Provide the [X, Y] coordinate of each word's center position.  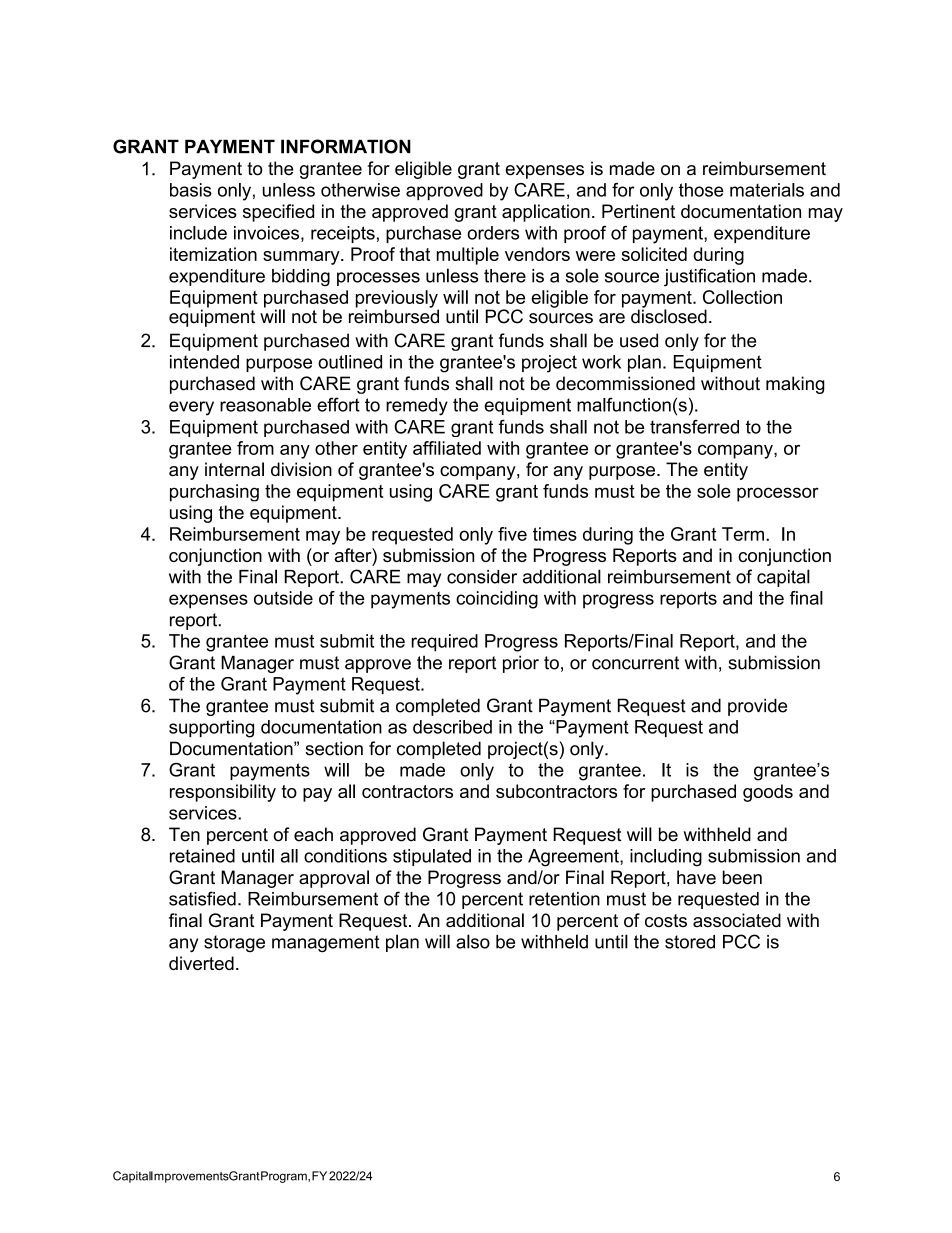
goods [768, 793]
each [313, 834]
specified [278, 213]
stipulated [432, 857]
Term [743, 534]
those [701, 190]
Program [284, 1177]
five [512, 534]
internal [234, 469]
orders [493, 233]
